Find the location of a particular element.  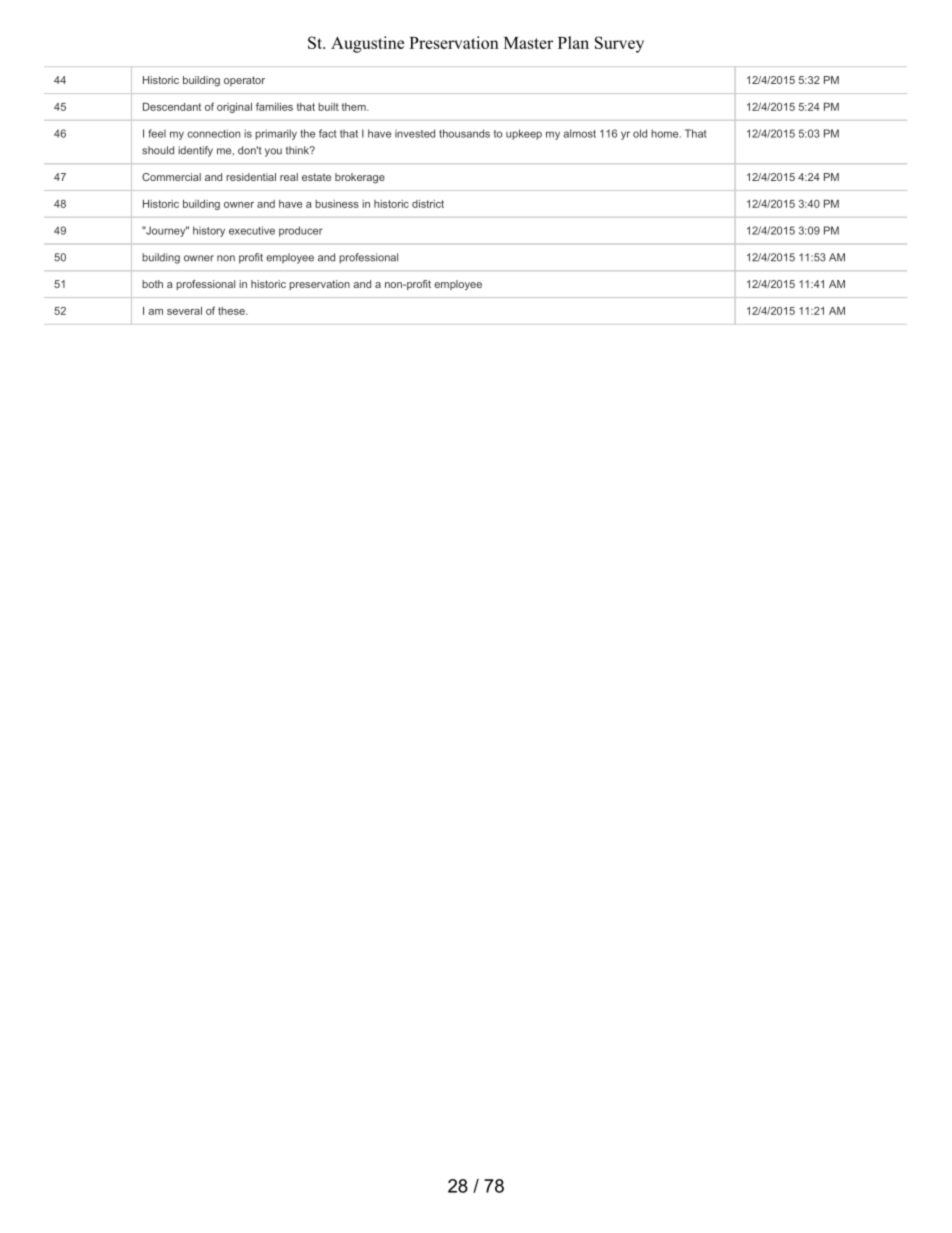

several is located at coordinates (184, 311).
